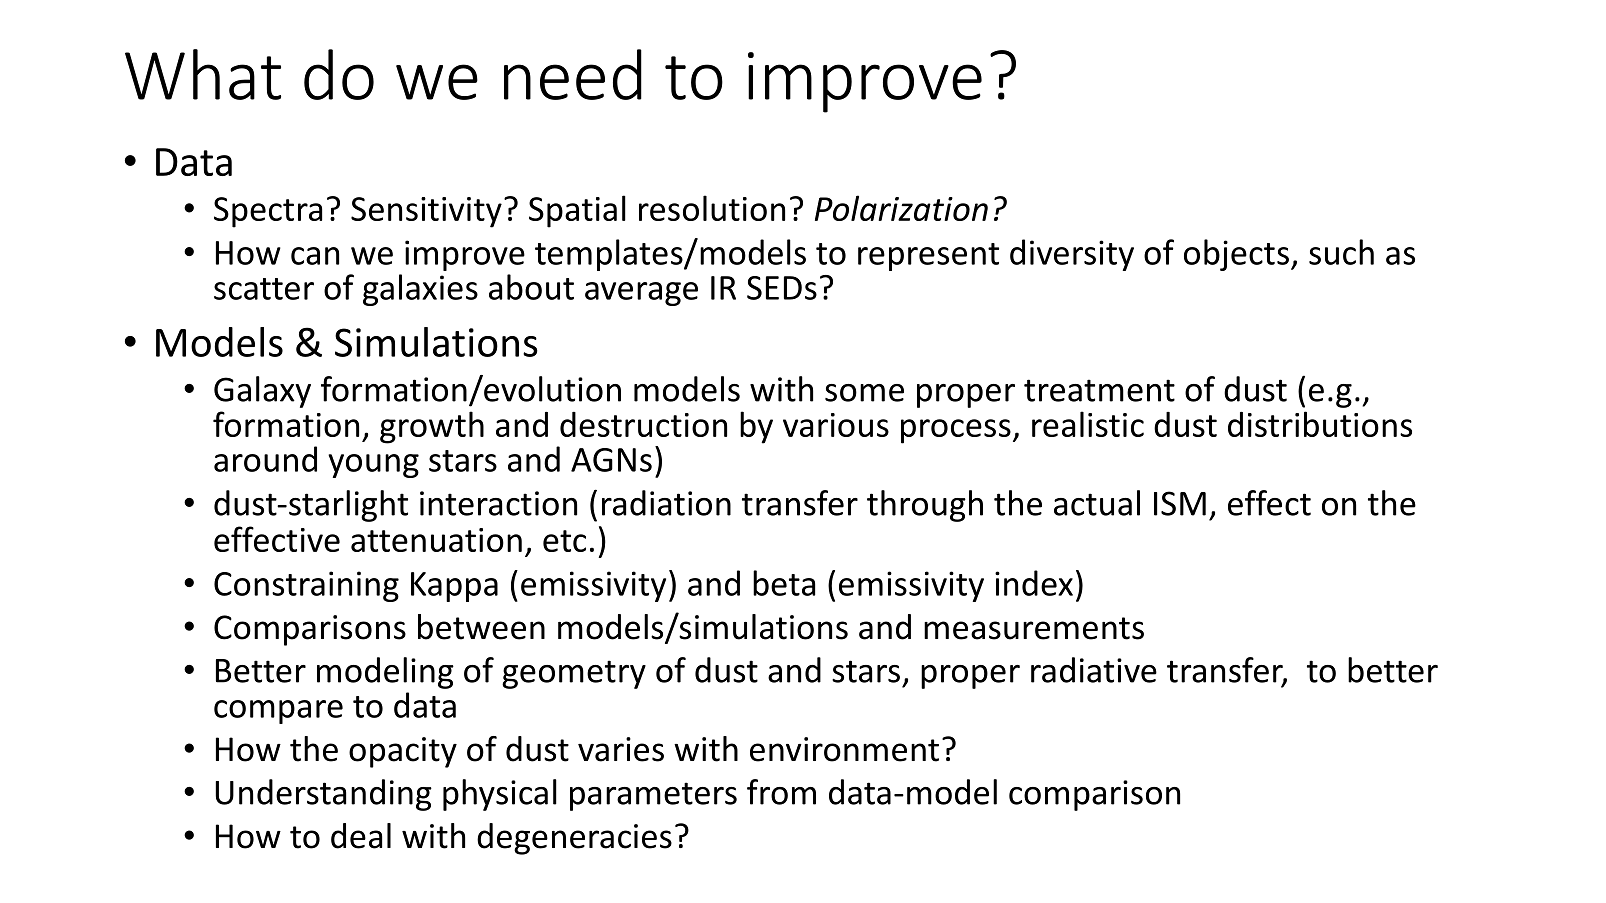  I want to click on compare, so click(278, 712).
